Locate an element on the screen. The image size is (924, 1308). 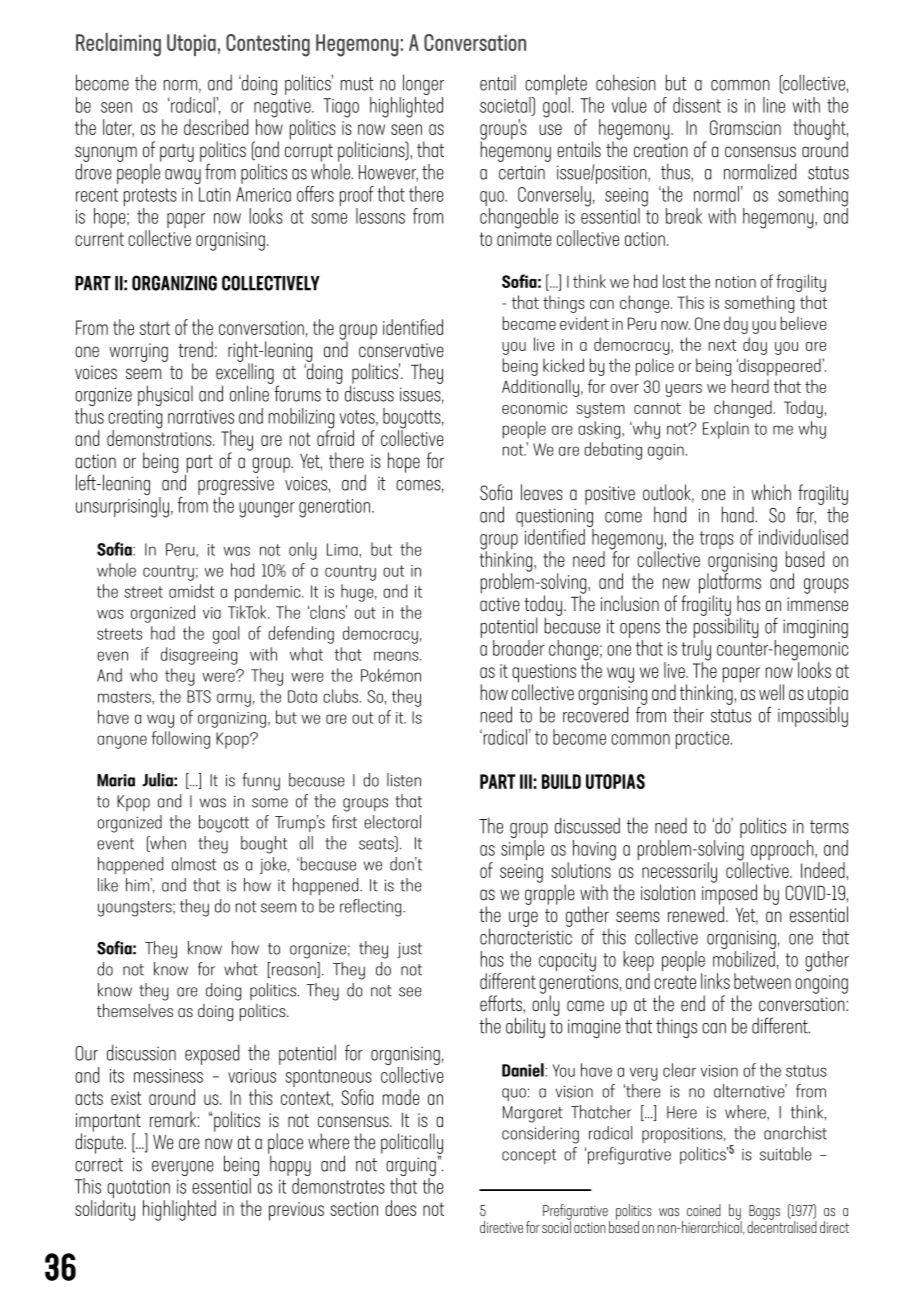
dissent is located at coordinates (697, 105).
